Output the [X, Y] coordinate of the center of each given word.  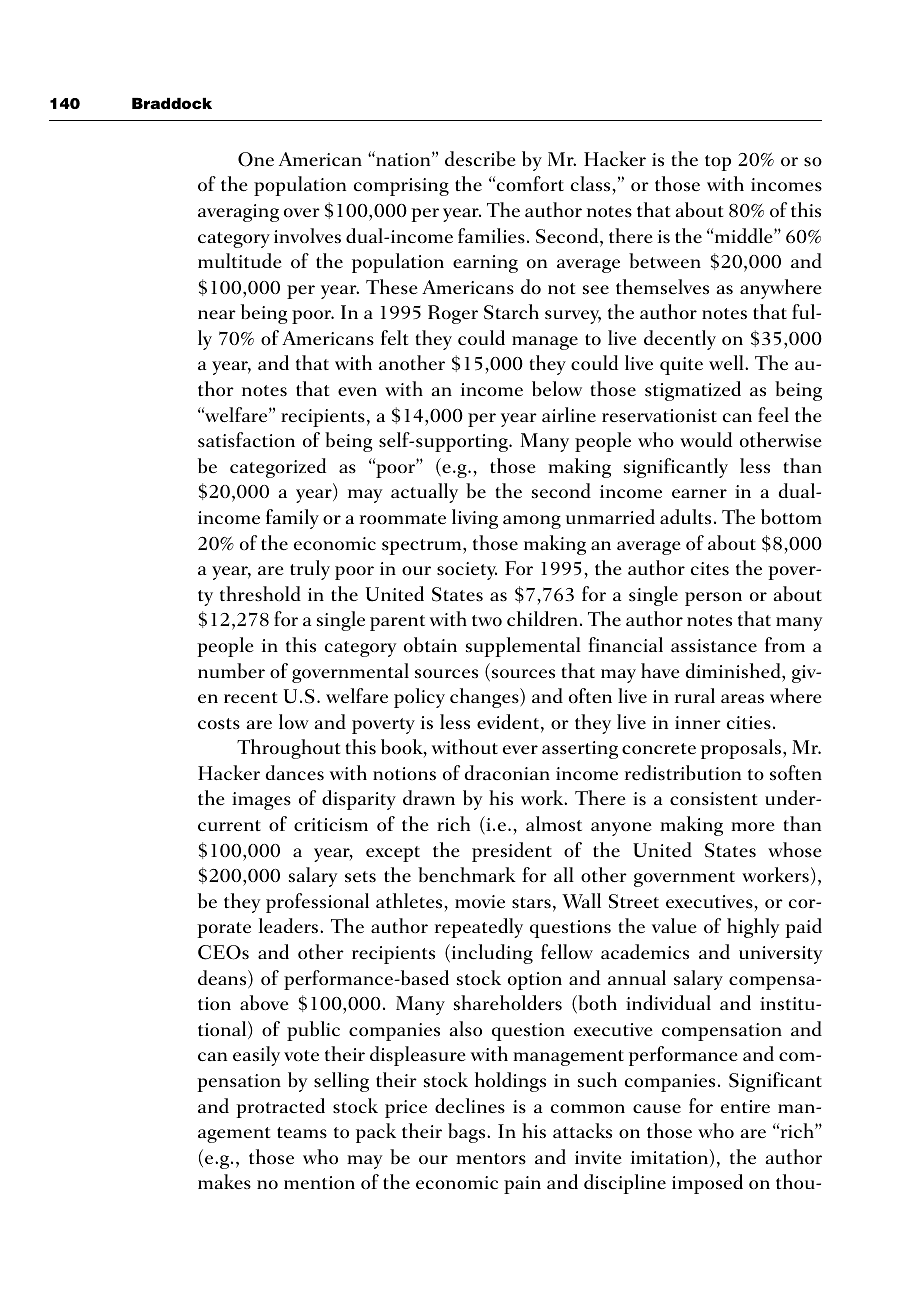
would [706, 439]
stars [531, 902]
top [718, 163]
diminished [734, 671]
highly [753, 928]
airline [569, 414]
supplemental [523, 647]
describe [480, 159]
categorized [278, 468]
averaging [238, 213]
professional [317, 903]
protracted [280, 1108]
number [231, 671]
